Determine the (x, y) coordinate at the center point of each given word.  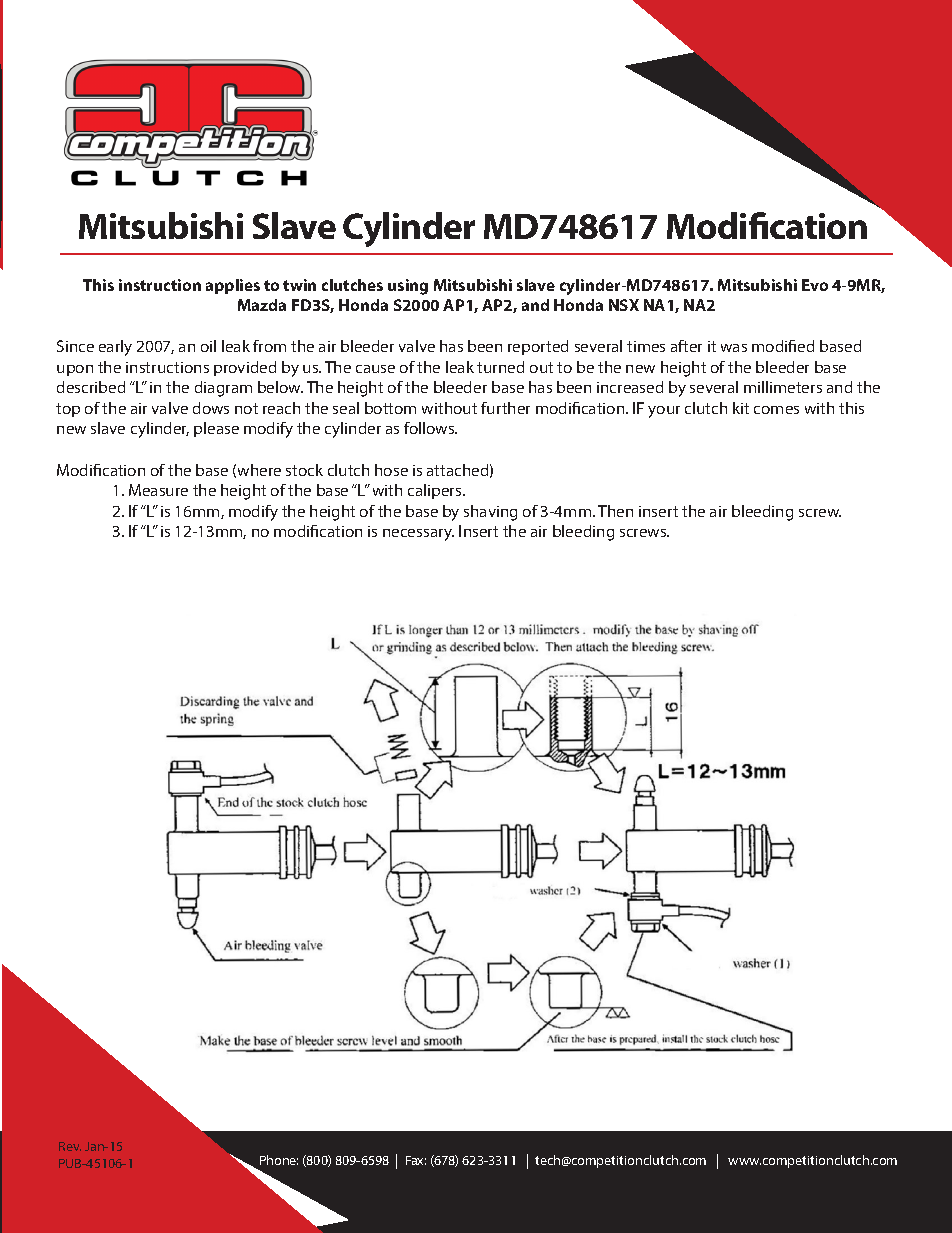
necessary (418, 535)
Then (615, 511)
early (115, 348)
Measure (158, 490)
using (408, 287)
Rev (70, 1146)
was (734, 348)
